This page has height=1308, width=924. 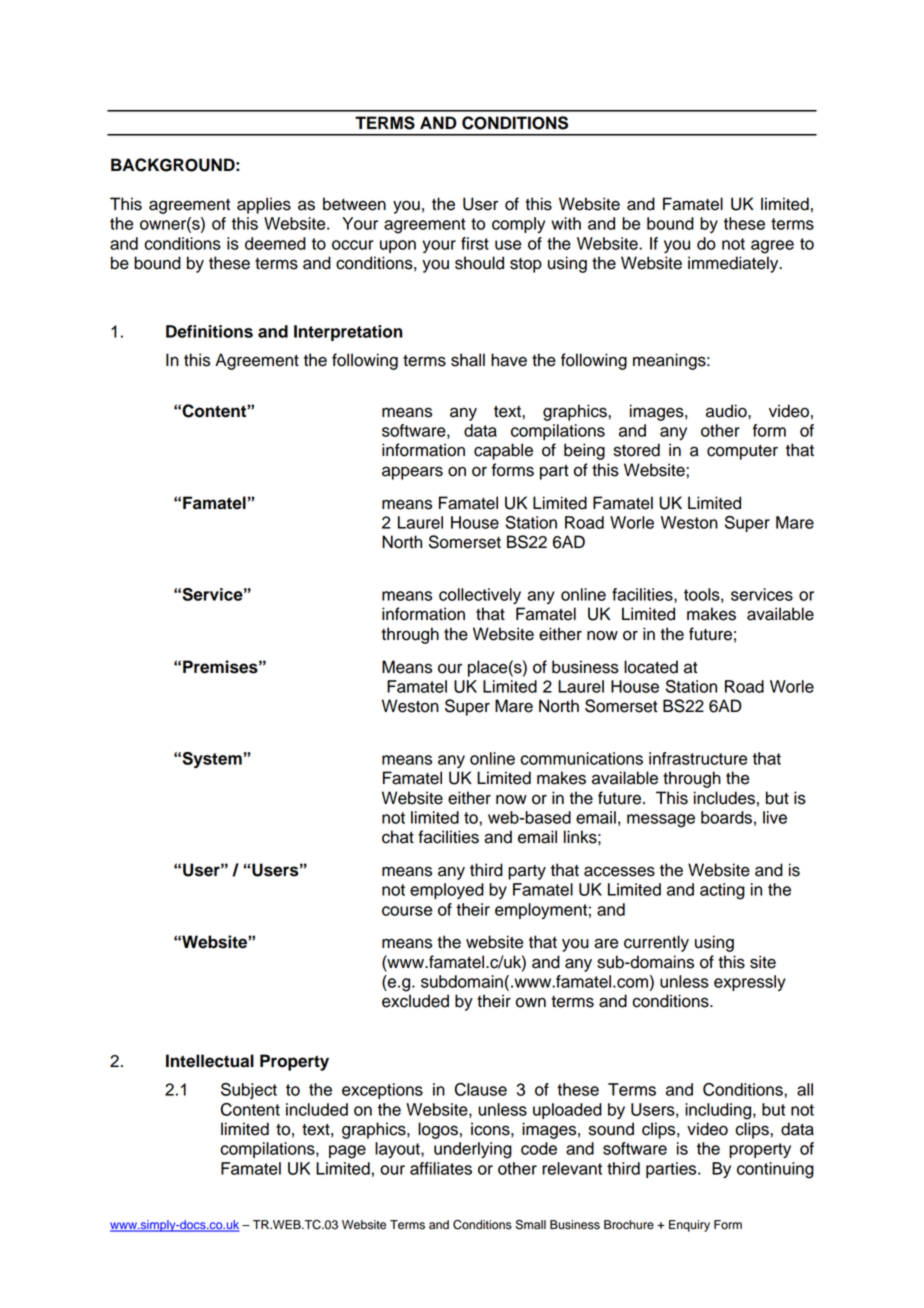 What do you see at coordinates (698, 758) in the page?
I see `infrastructure` at bounding box center [698, 758].
